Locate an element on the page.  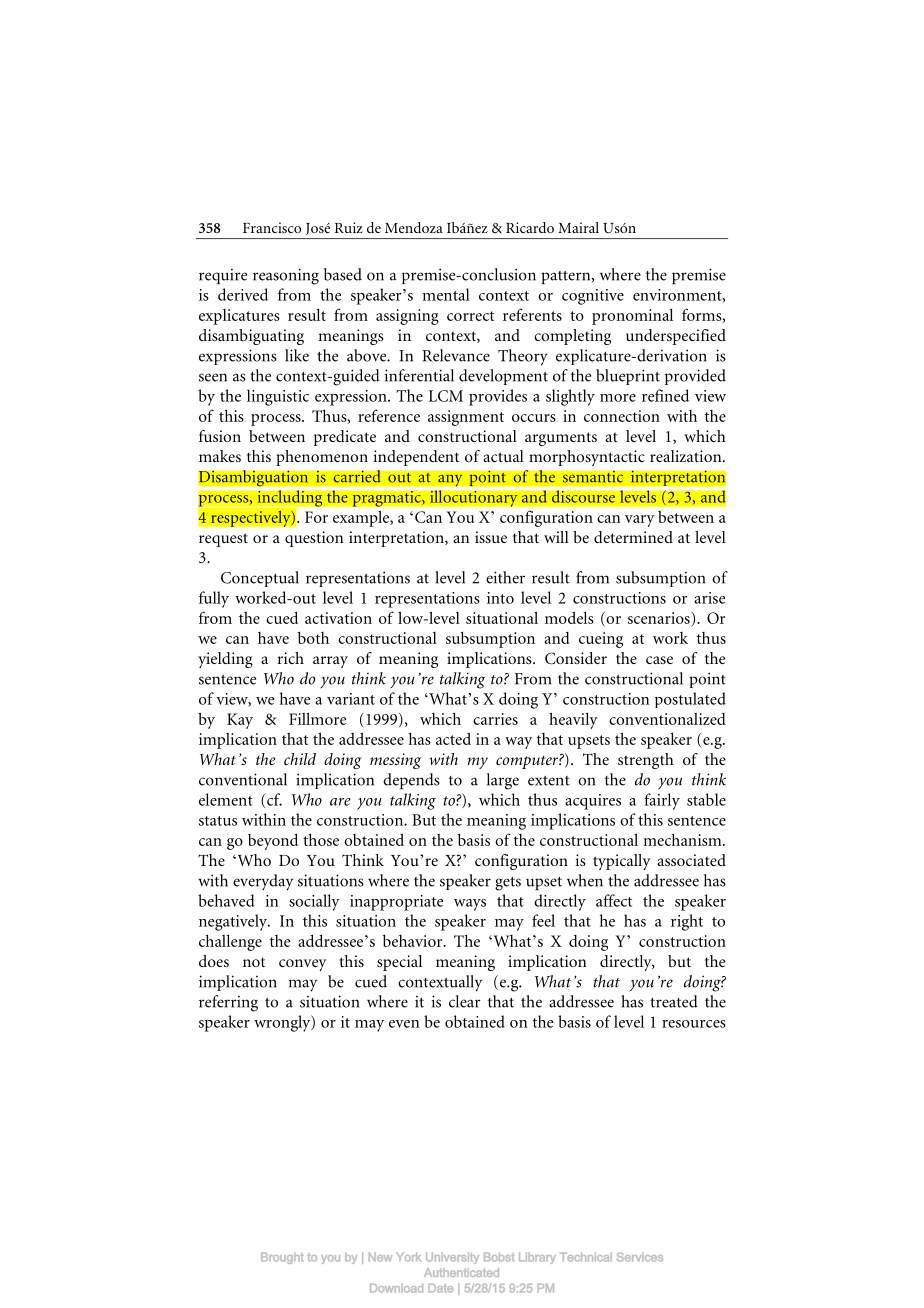
University is located at coordinates (452, 1258).
